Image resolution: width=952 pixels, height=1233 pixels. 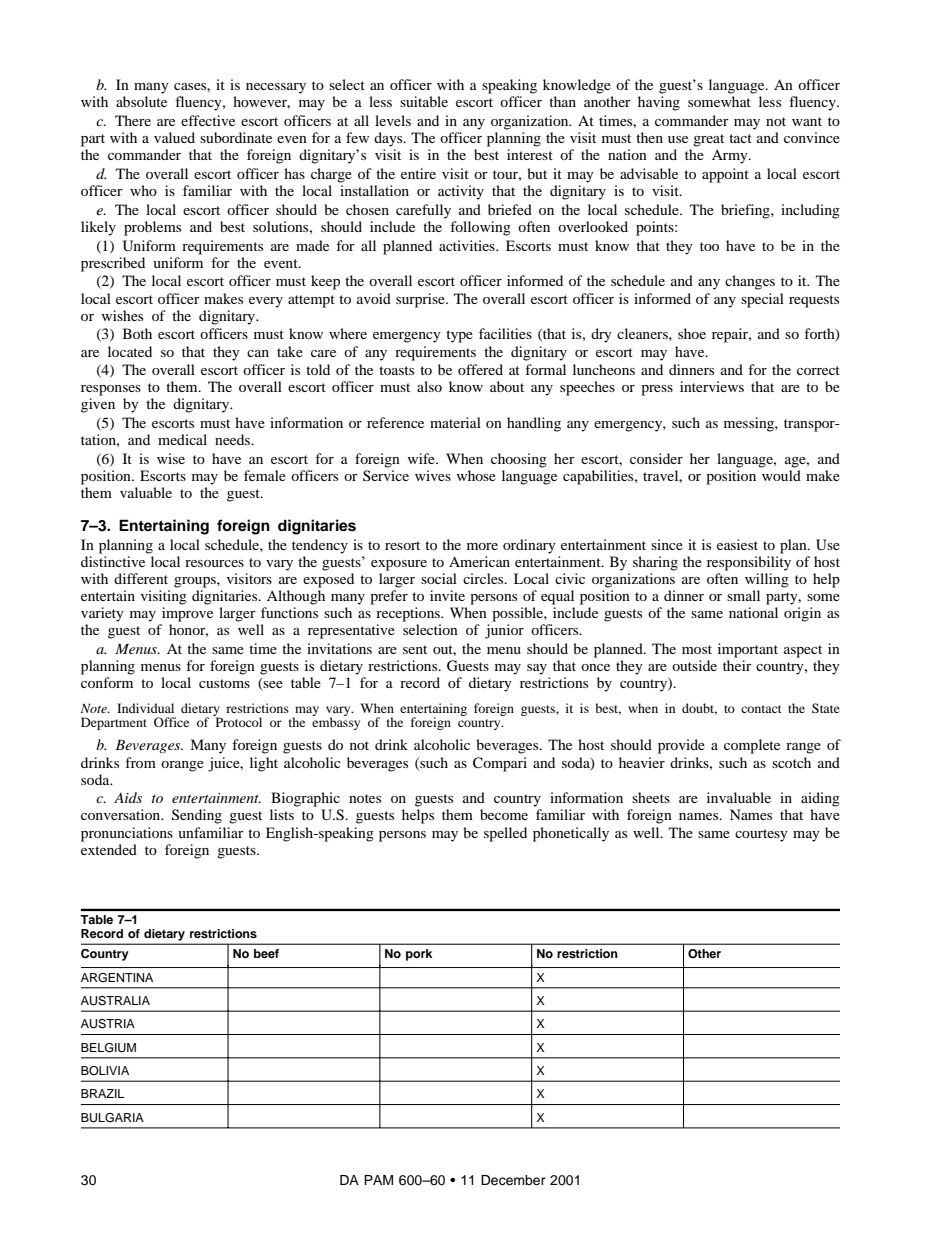 I want to click on offered, so click(x=480, y=369).
